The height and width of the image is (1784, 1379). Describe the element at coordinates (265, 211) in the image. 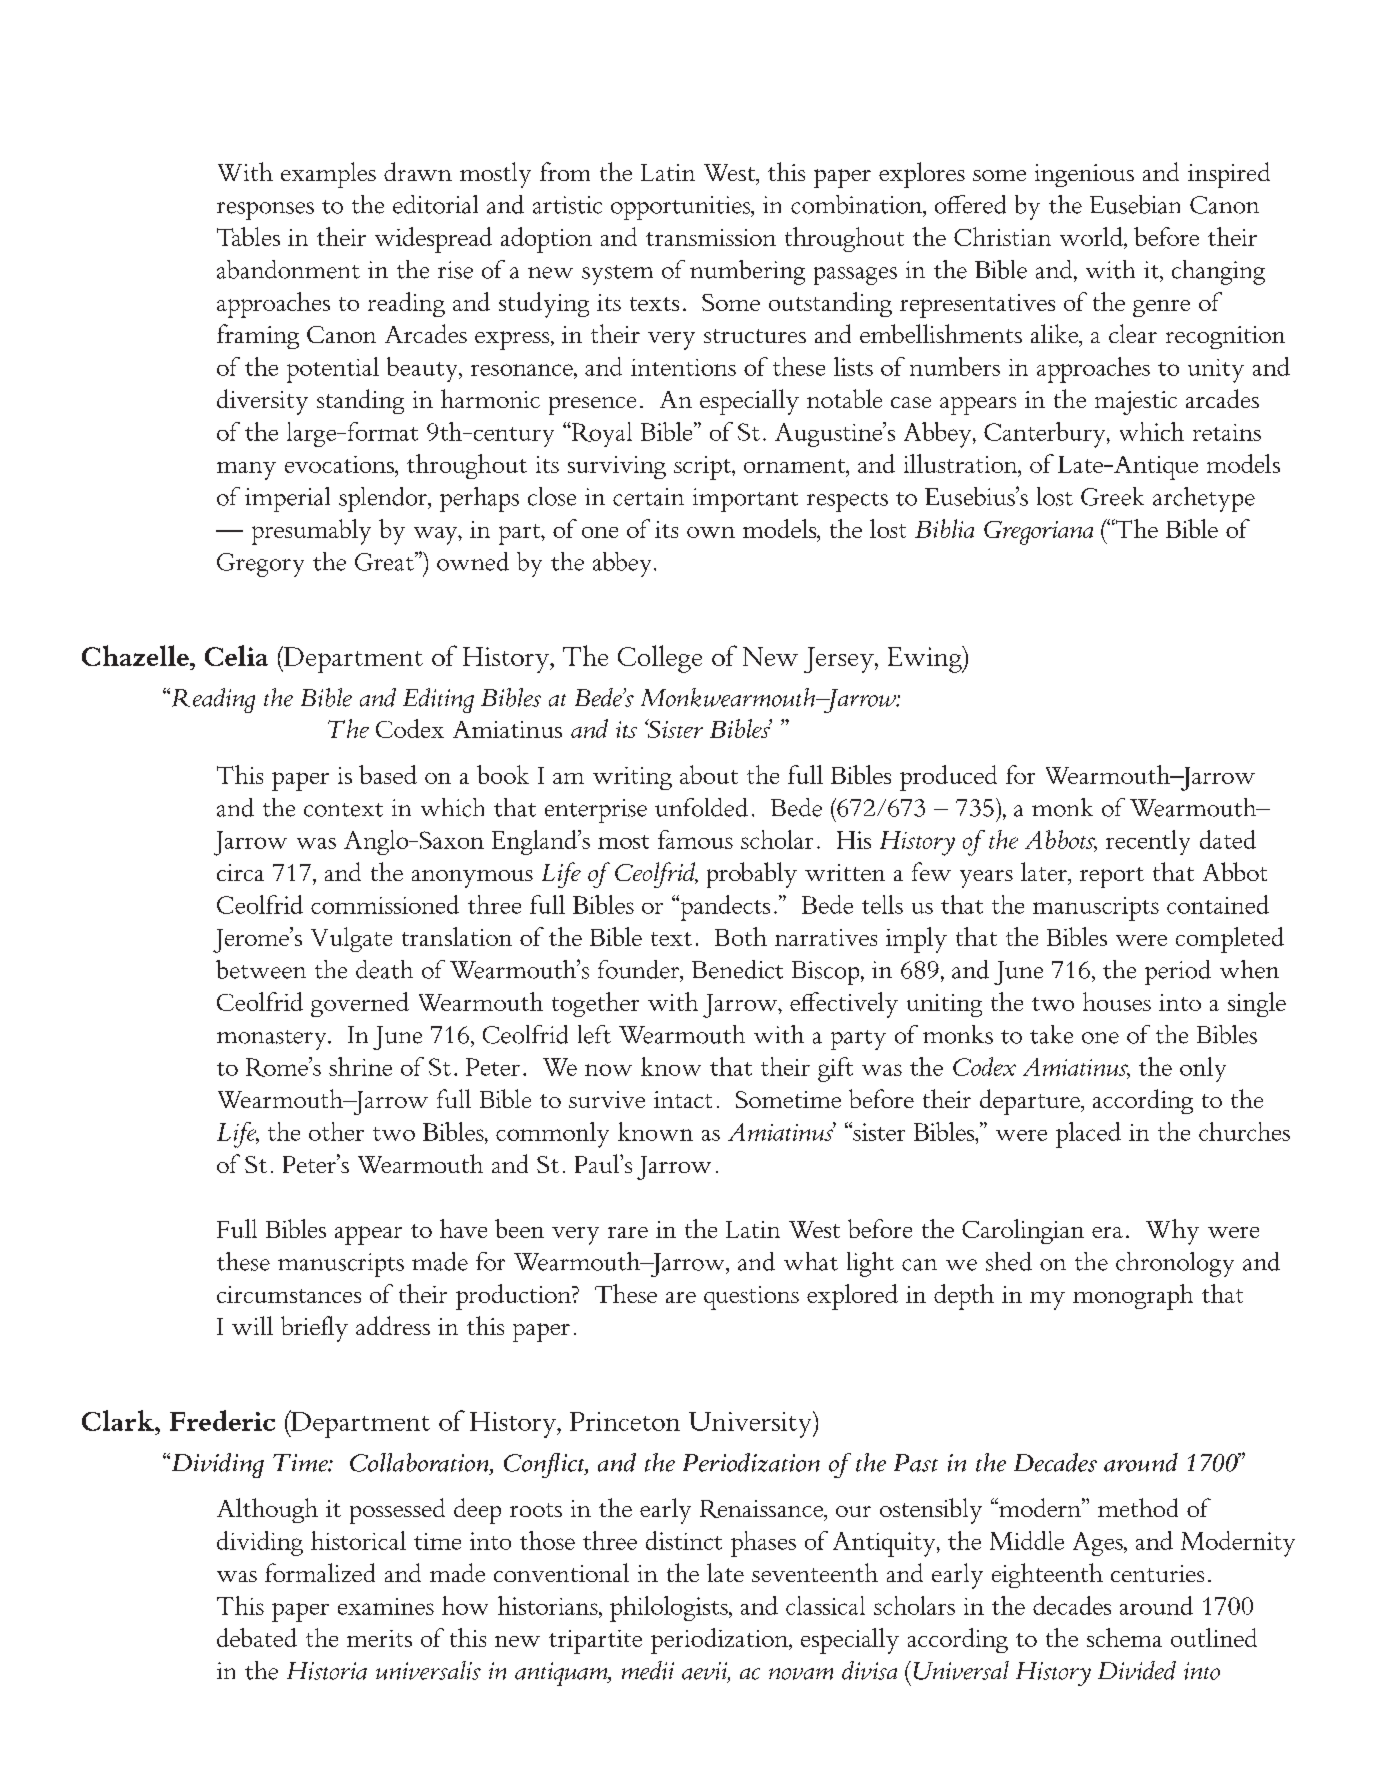

I see `responses` at that location.
